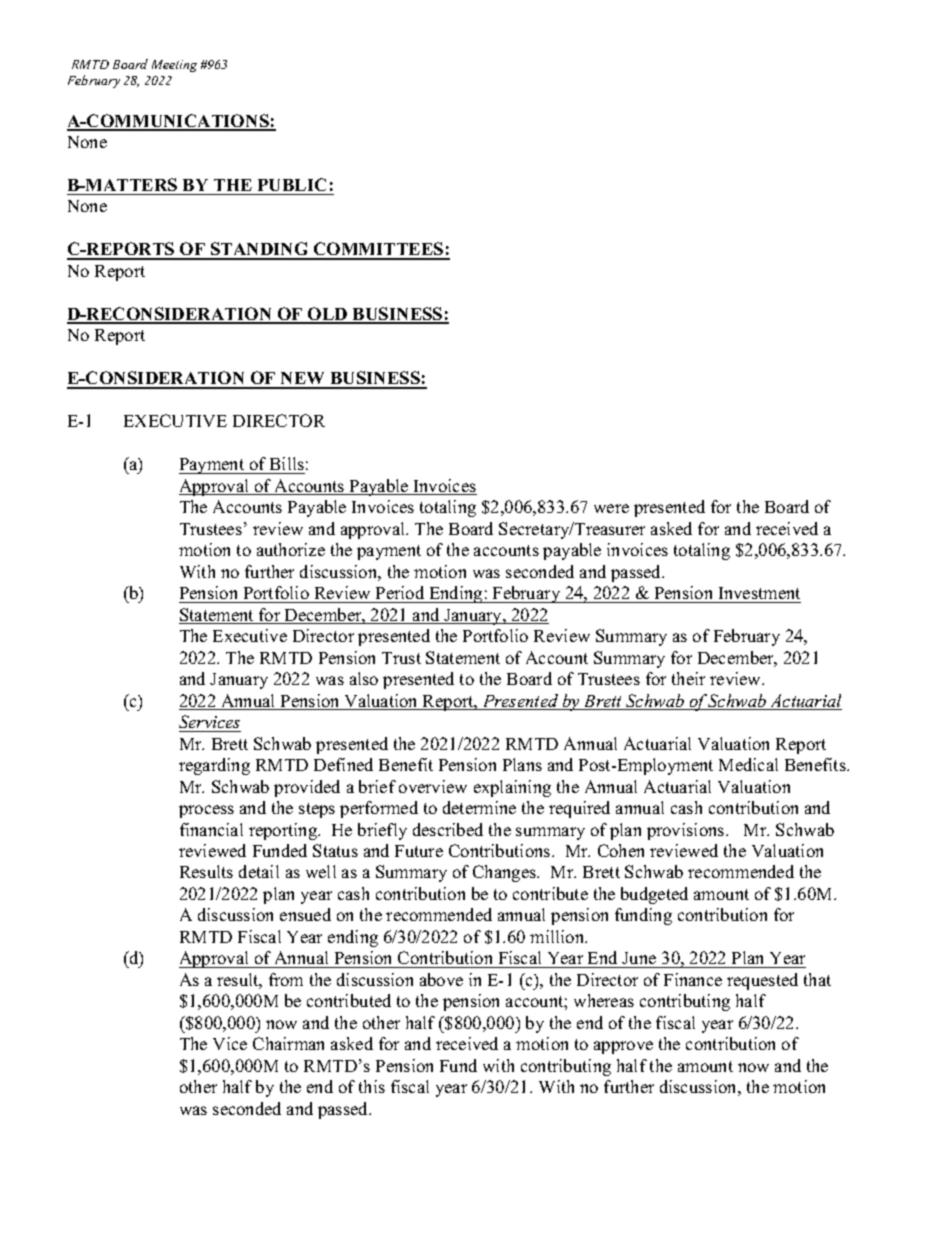 This screenshot has height=1233, width=952. Describe the element at coordinates (292, 184) in the screenshot. I see `PUBLIC` at that location.
